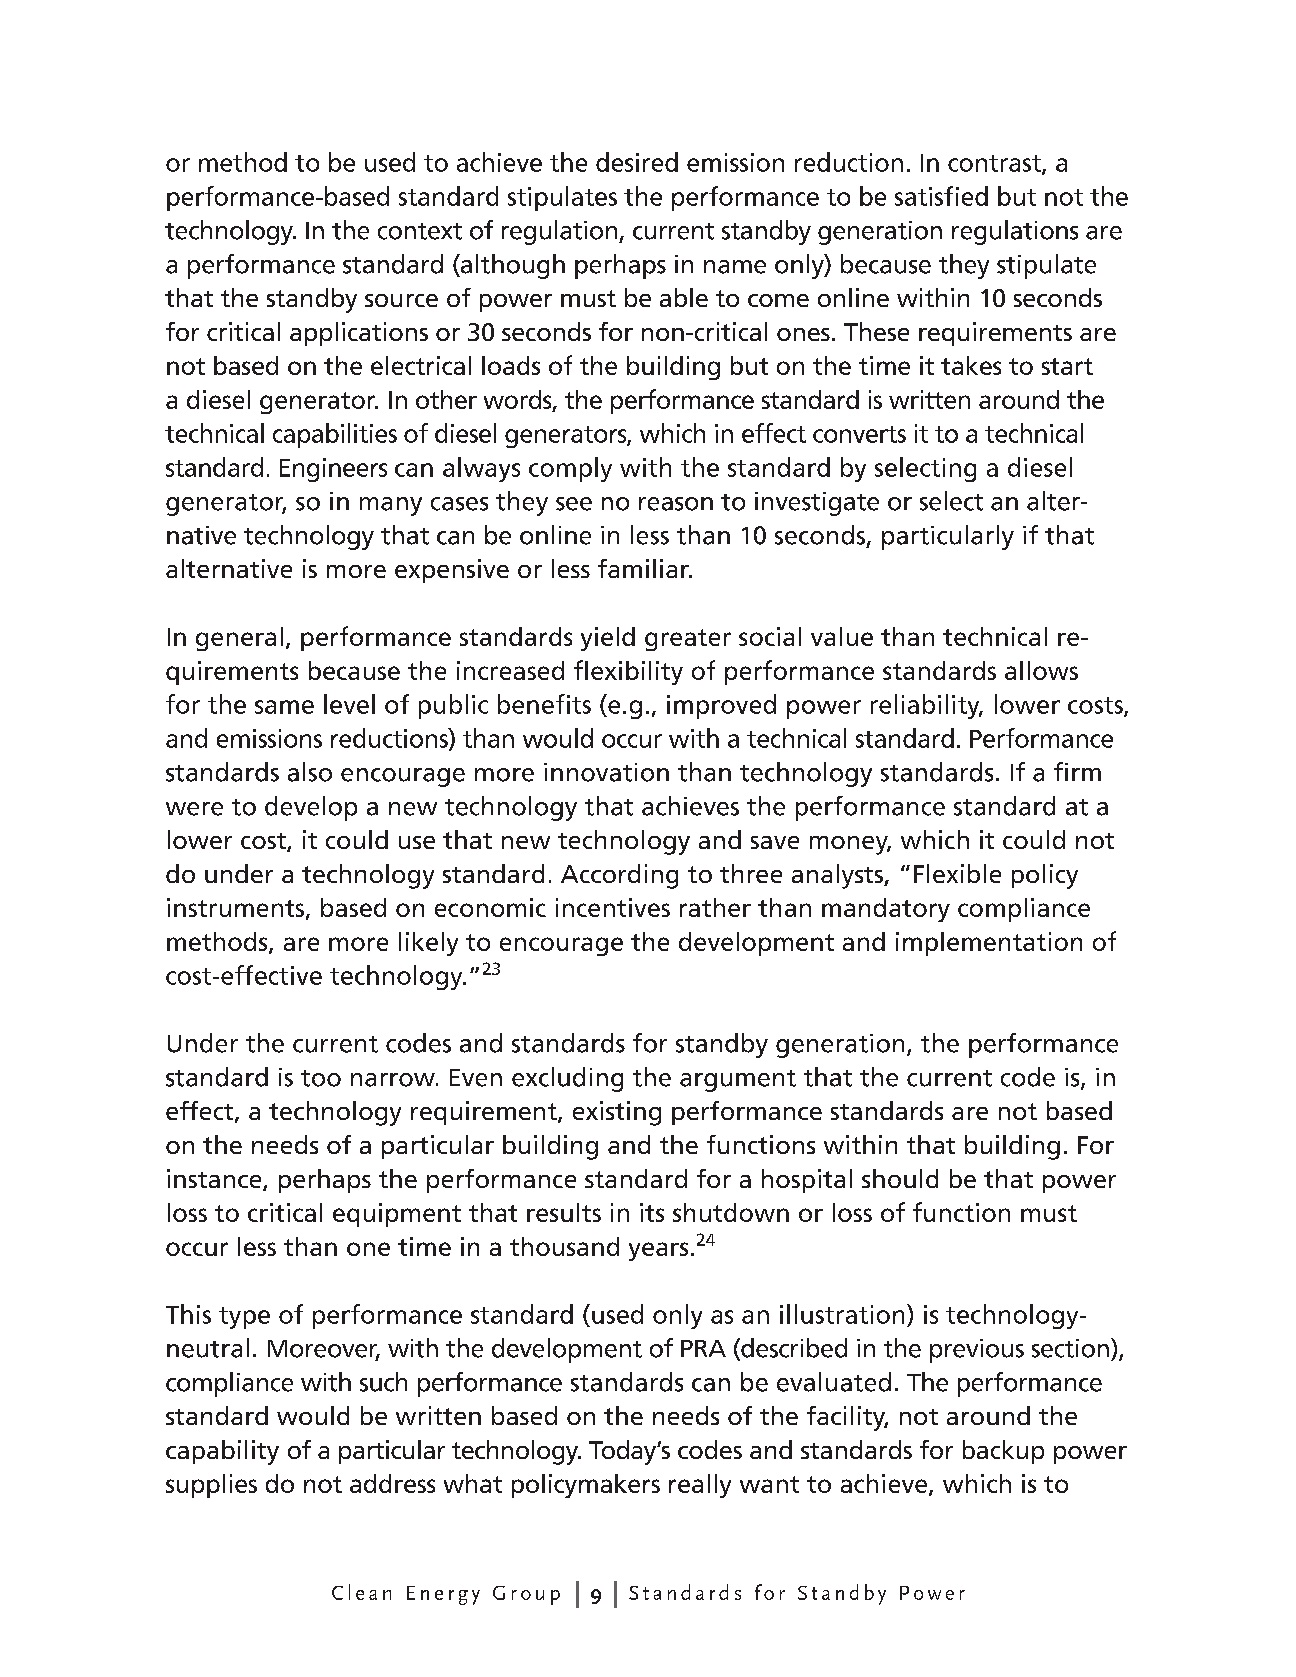 This screenshot has height=1677, width=1296. I want to click on capability, so click(222, 1452).
